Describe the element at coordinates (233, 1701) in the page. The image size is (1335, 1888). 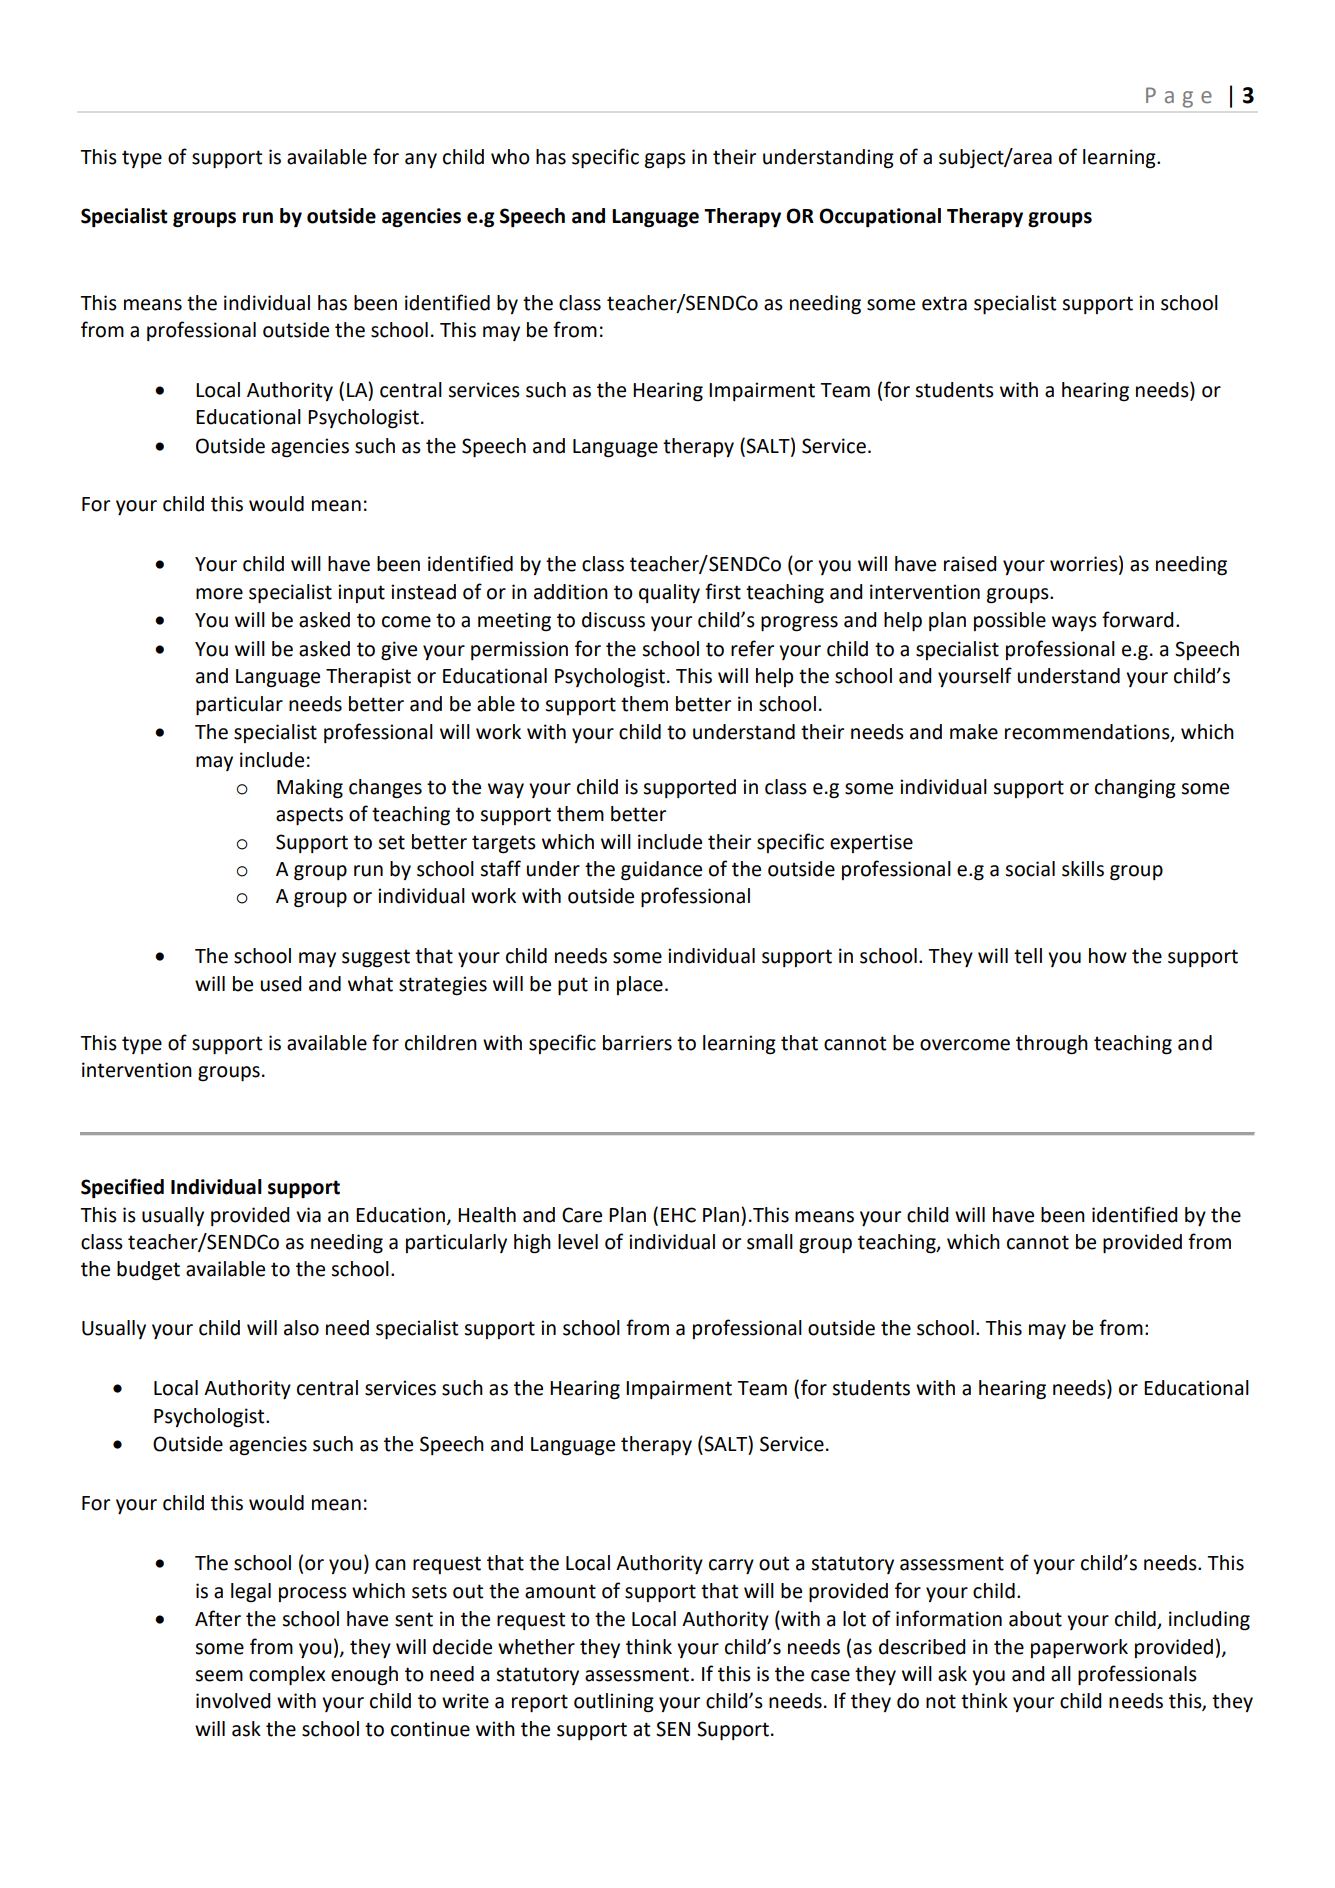
I see `involved` at that location.
